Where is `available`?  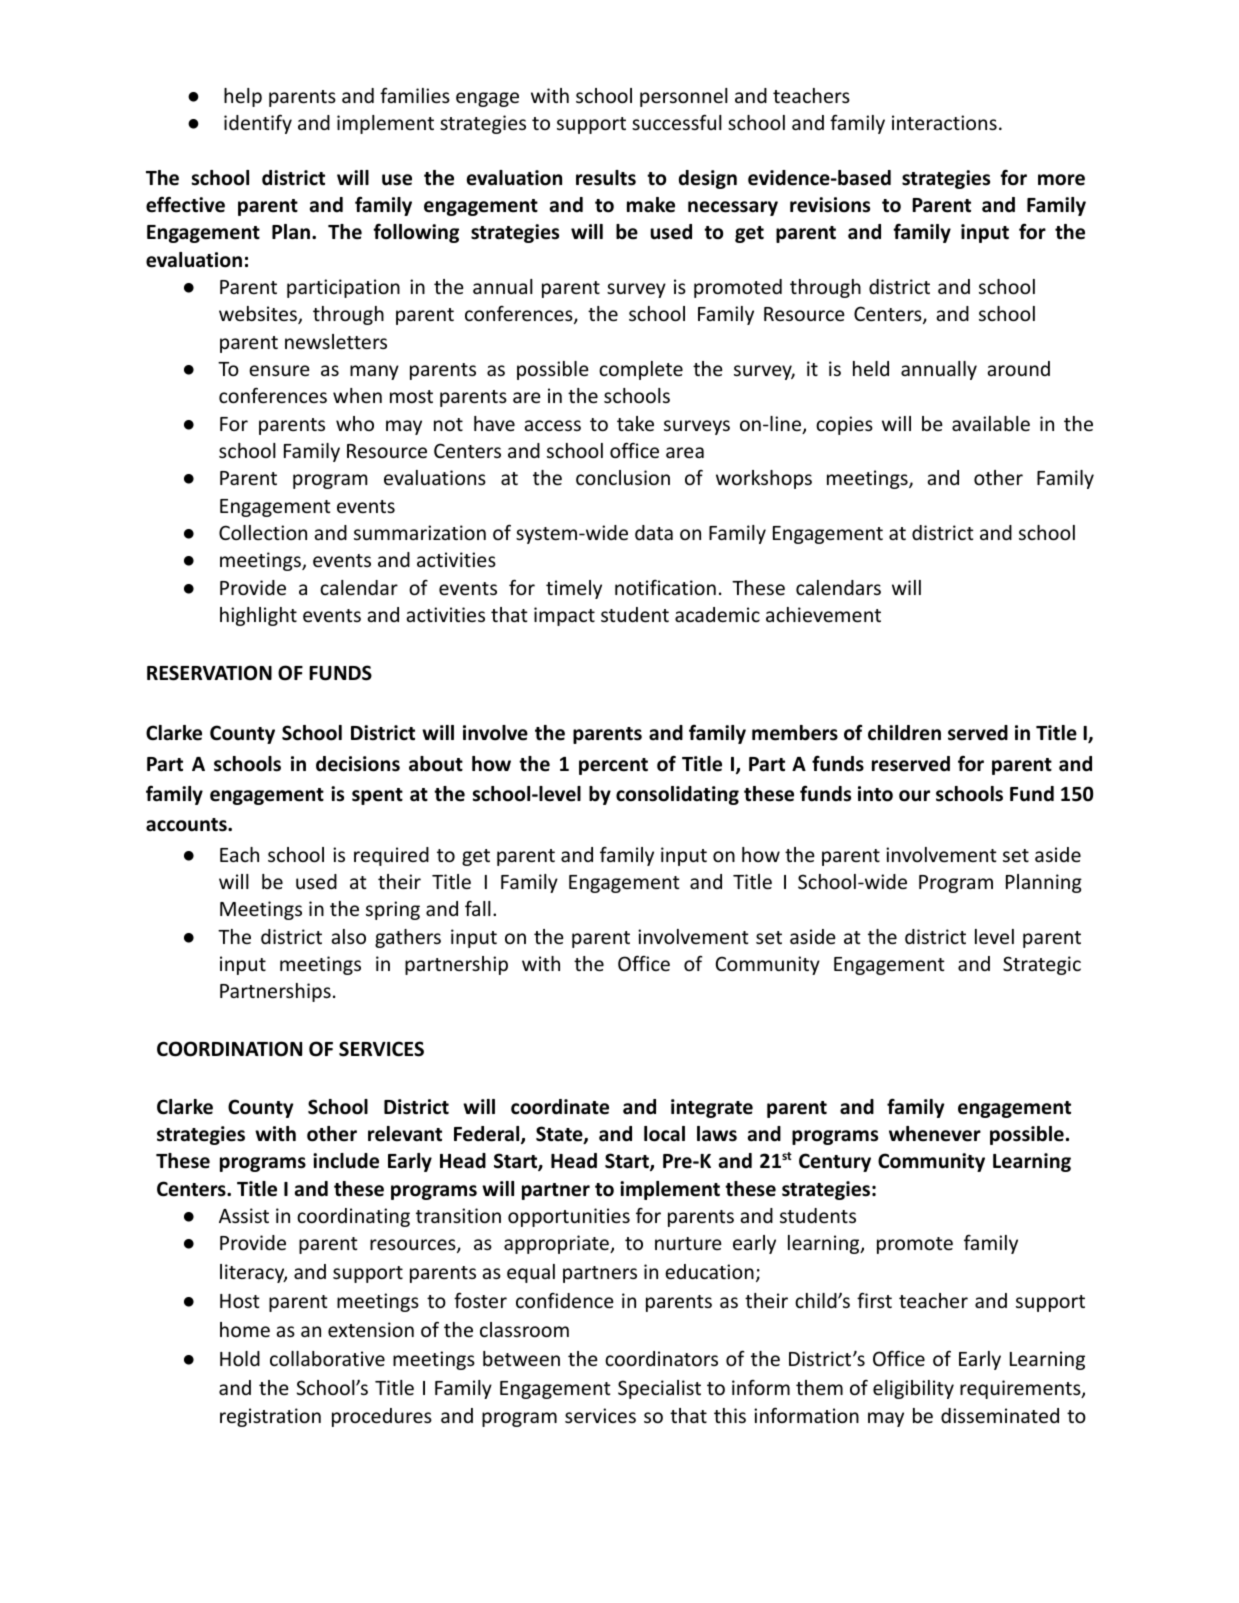 available is located at coordinates (991, 423).
